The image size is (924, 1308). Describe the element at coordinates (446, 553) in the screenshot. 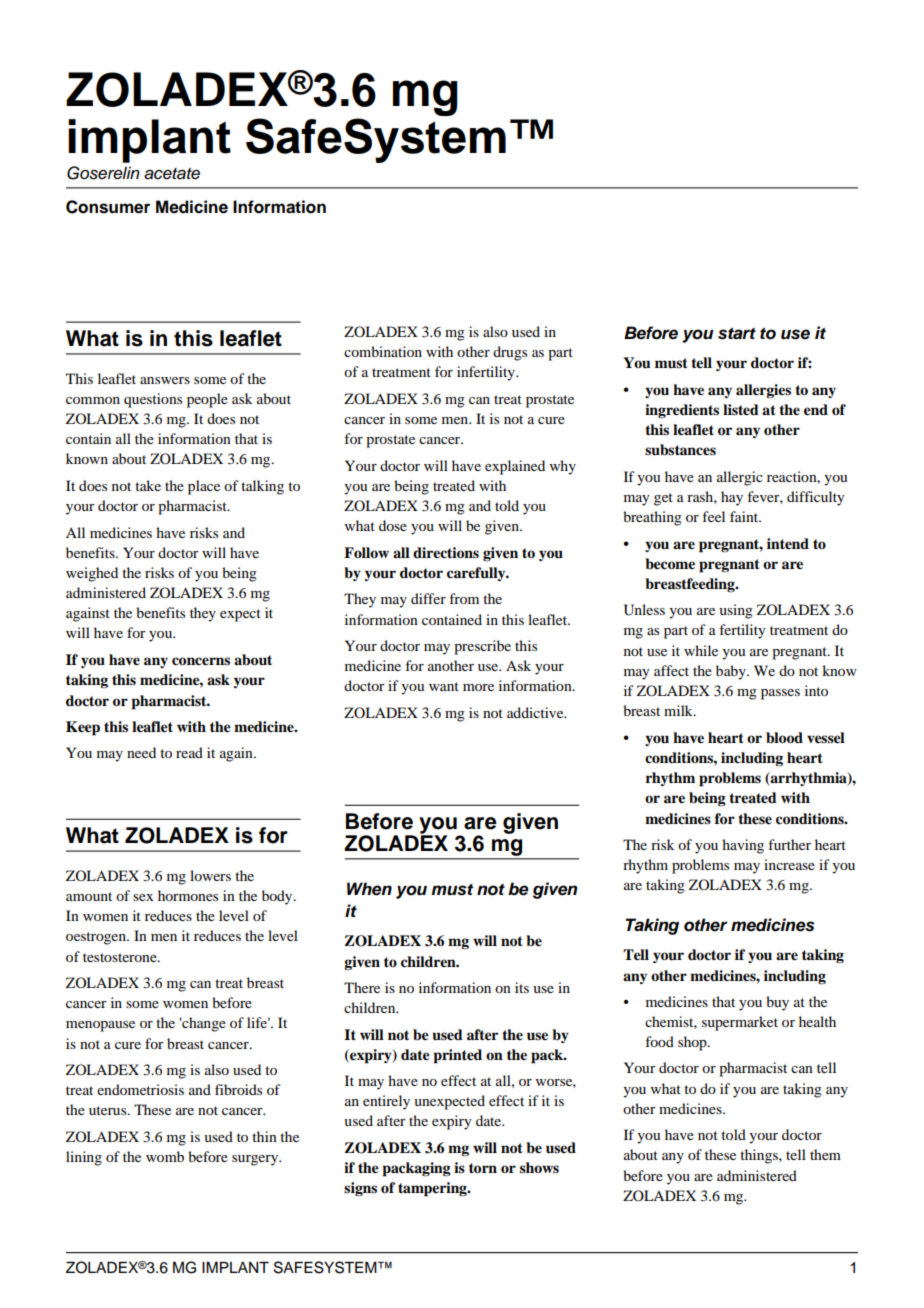

I see `directions` at that location.
